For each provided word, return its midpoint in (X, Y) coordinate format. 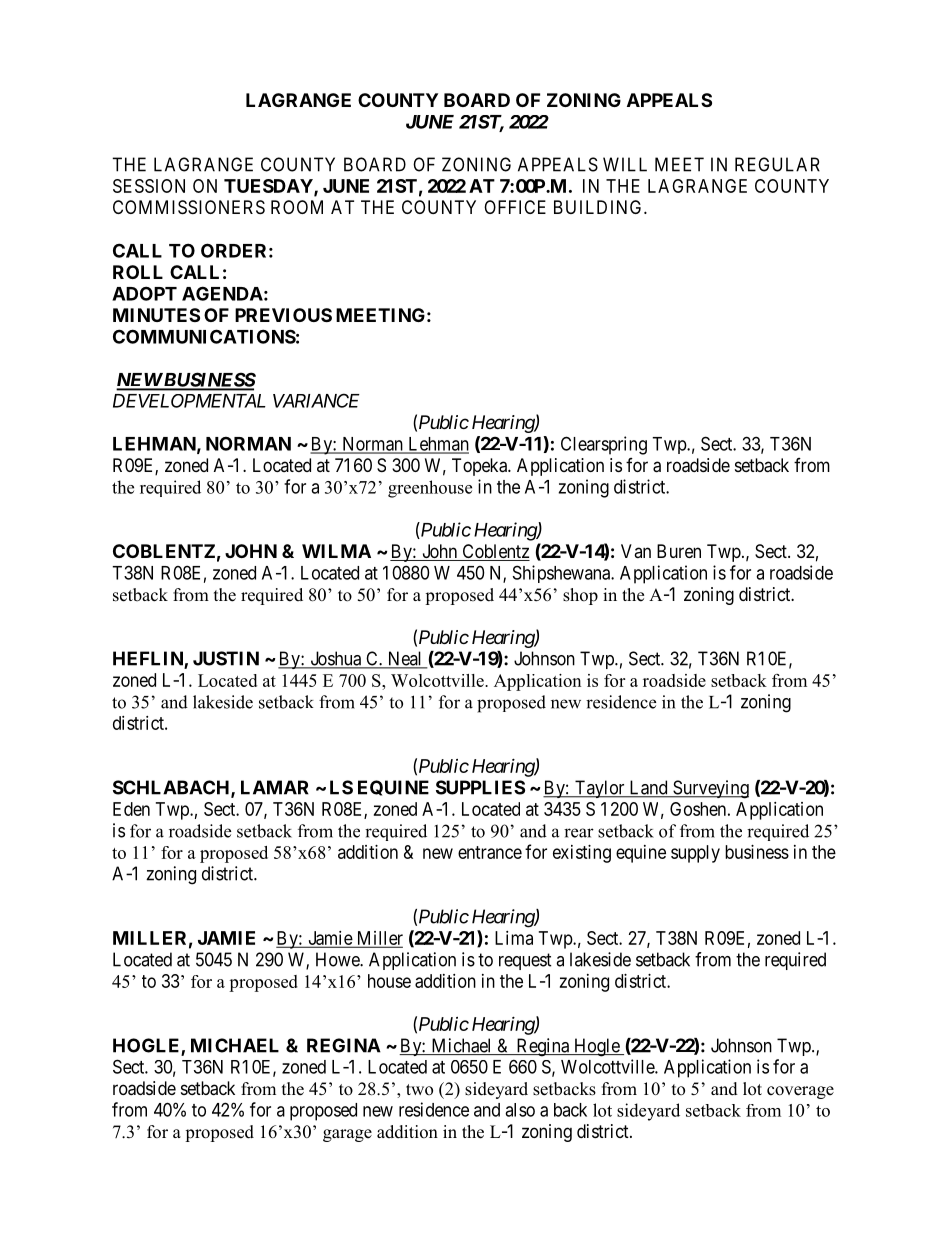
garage (347, 1135)
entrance (490, 852)
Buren (679, 551)
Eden (131, 809)
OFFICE (515, 207)
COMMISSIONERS (189, 207)
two (419, 1090)
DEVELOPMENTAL (189, 401)
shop (580, 596)
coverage (800, 1092)
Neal (405, 659)
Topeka (481, 467)
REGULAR (777, 164)
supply (695, 854)
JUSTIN (226, 658)
